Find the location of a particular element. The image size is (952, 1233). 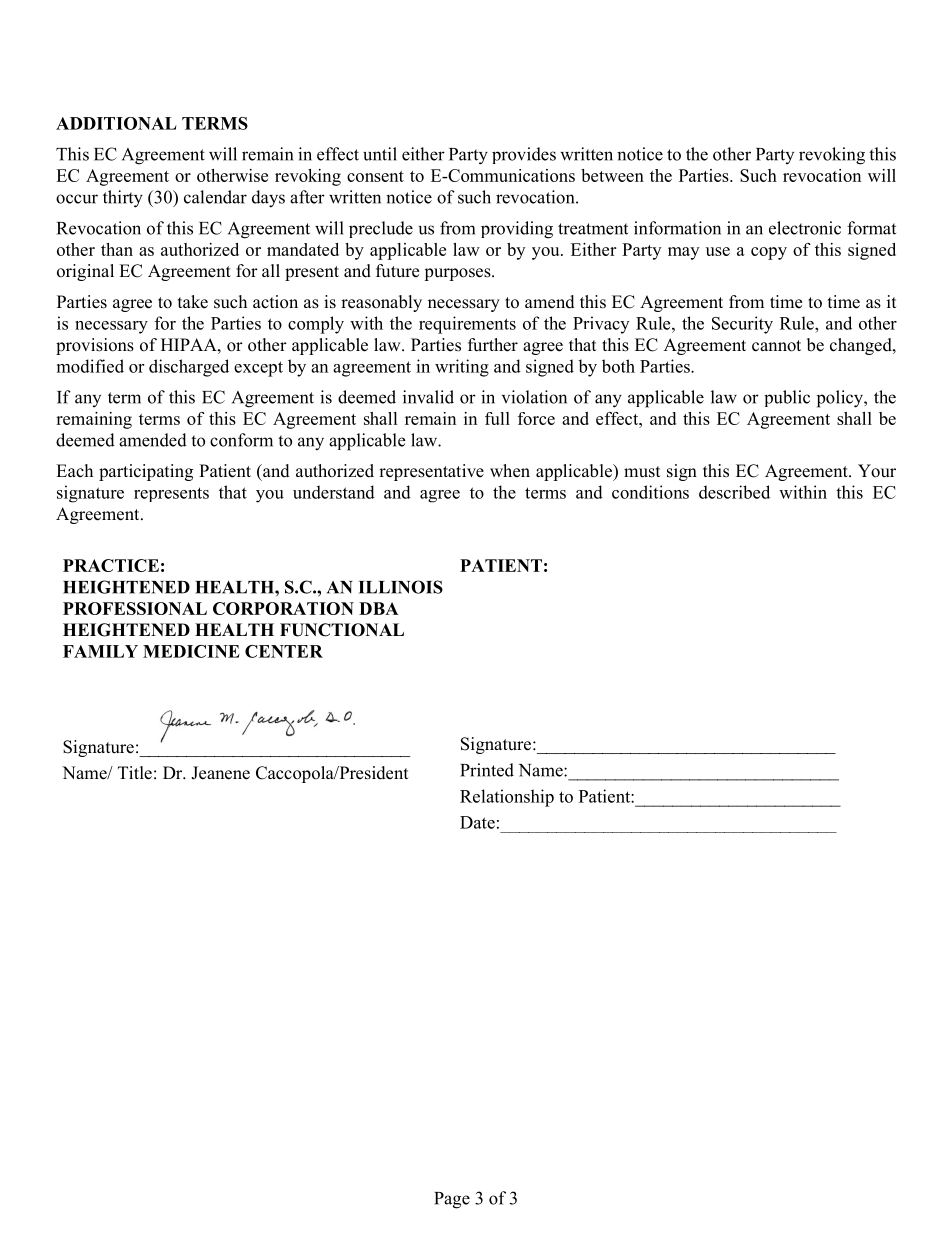

public is located at coordinates (787, 398).
